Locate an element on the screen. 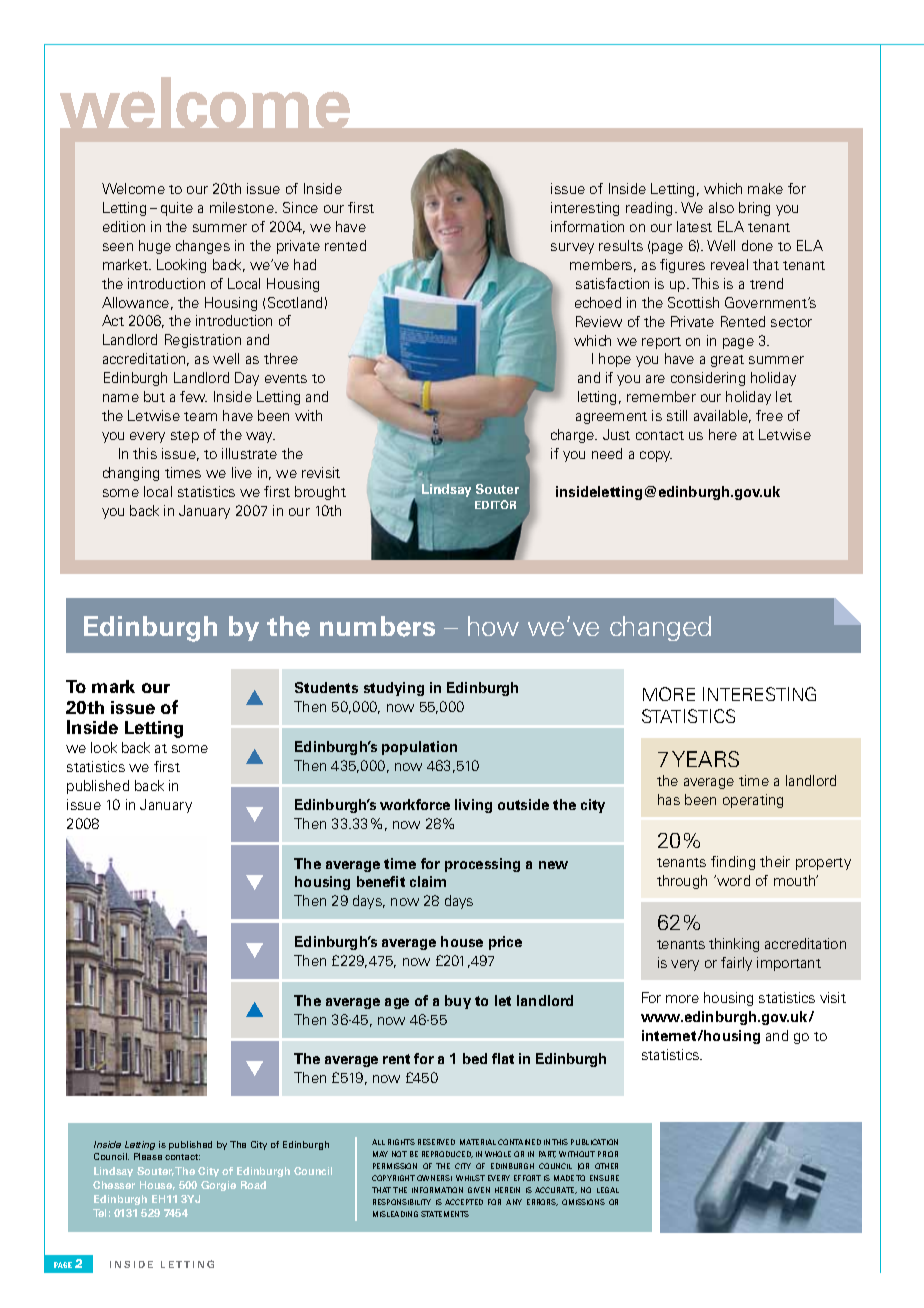 The height and width of the screenshot is (1308, 924). quite is located at coordinates (177, 209).
